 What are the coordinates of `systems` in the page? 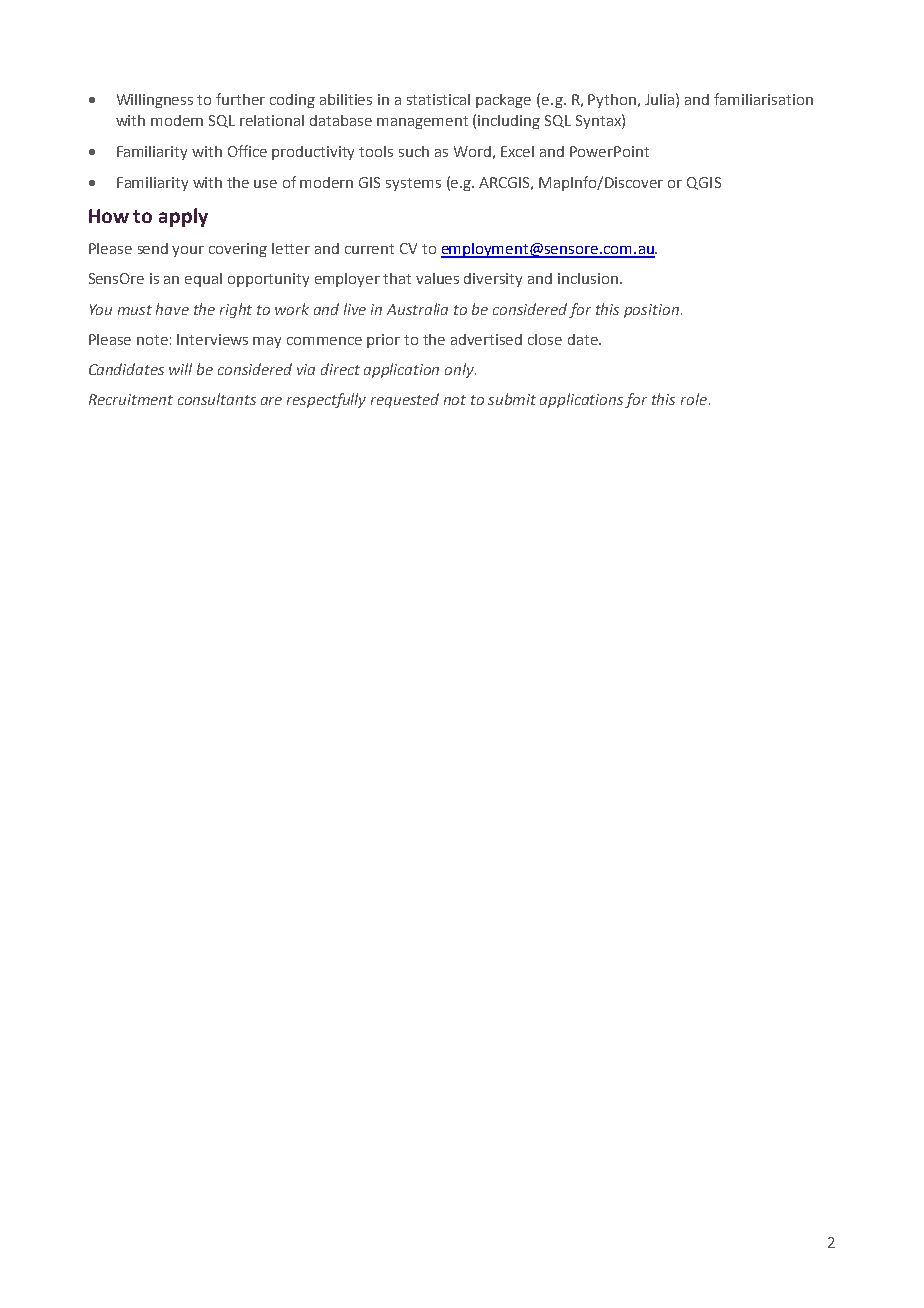 It's located at (413, 184).
